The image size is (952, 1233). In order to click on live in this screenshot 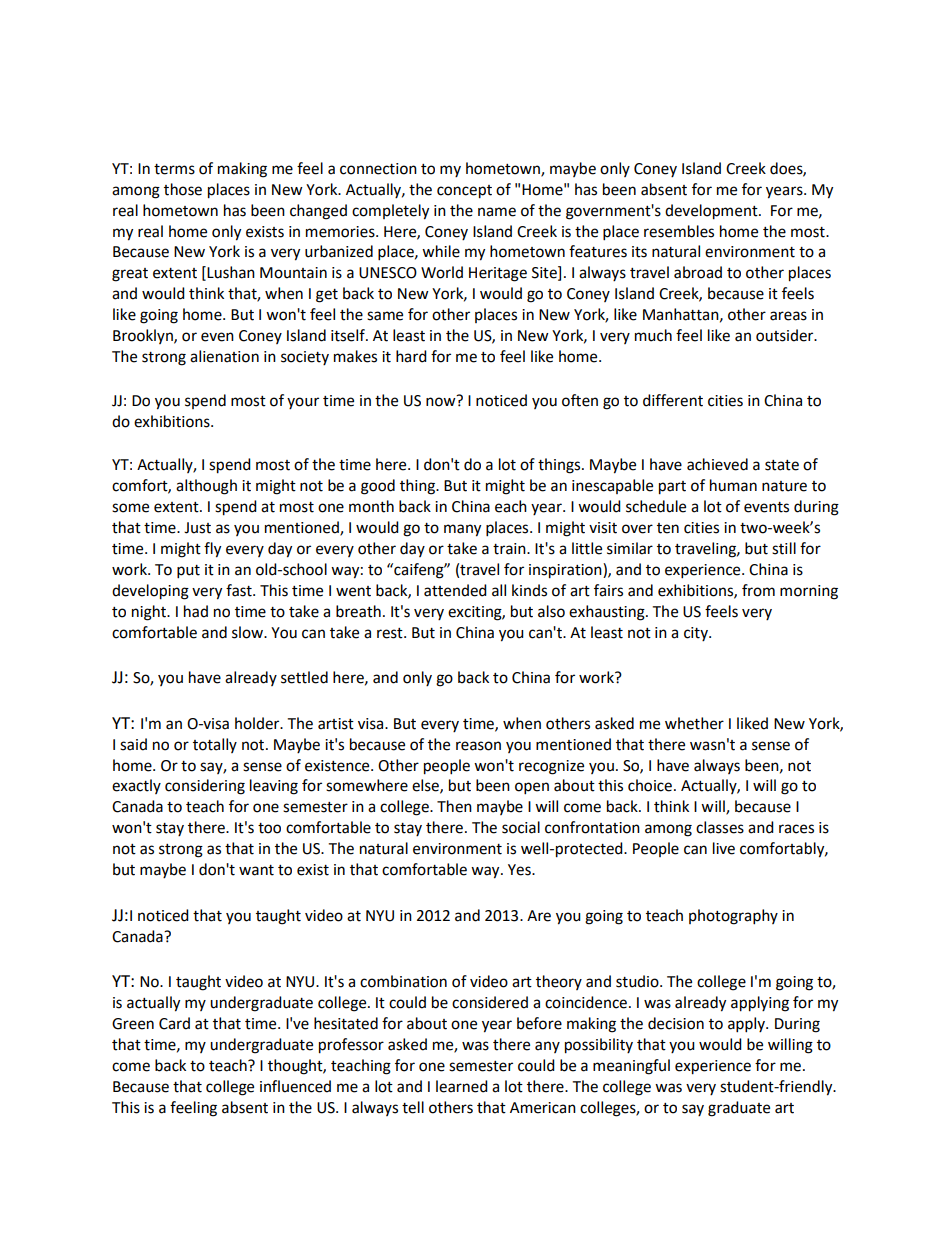, I will do `click(724, 848)`.
